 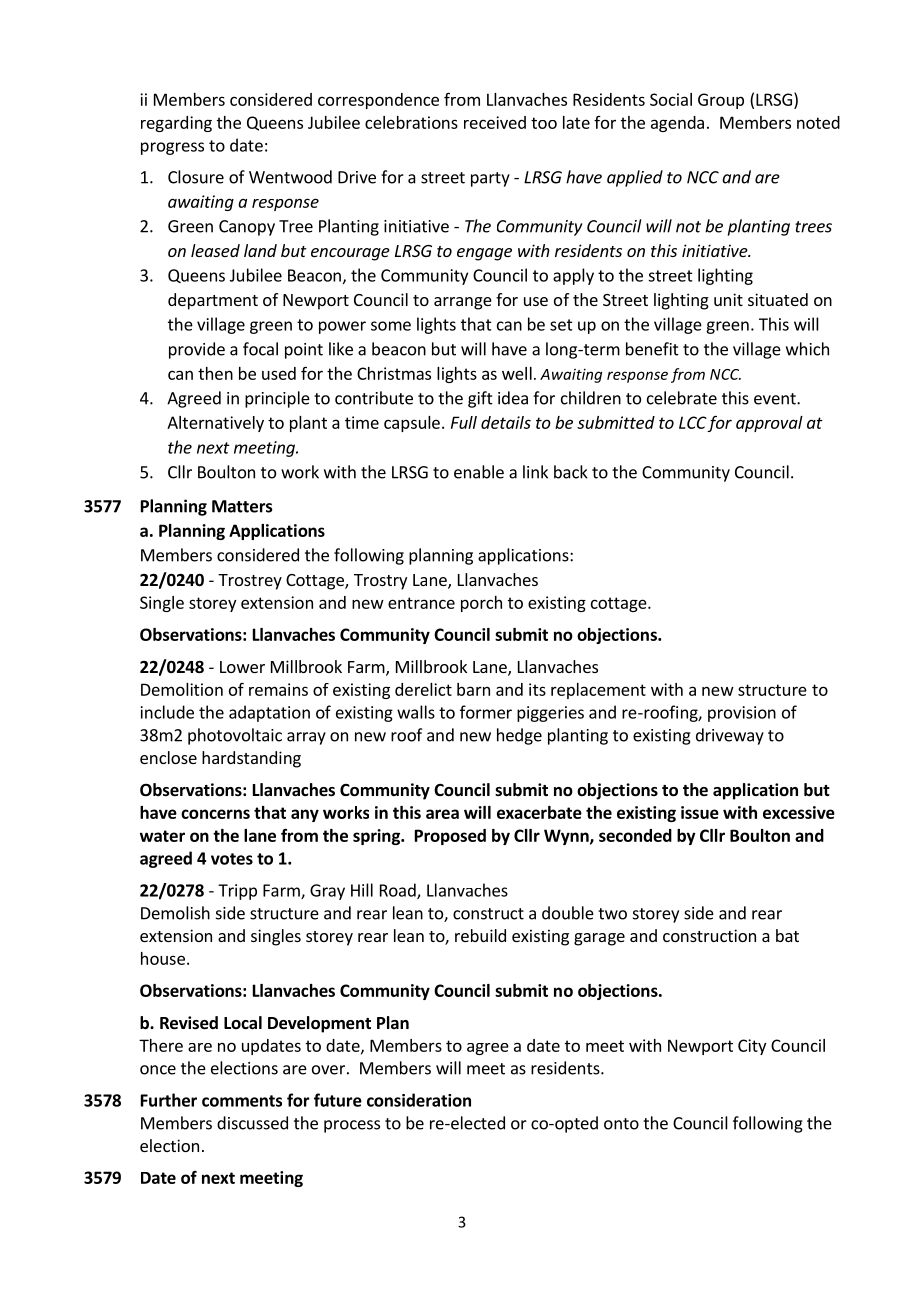 What do you see at coordinates (176, 124) in the screenshot?
I see `regarding` at bounding box center [176, 124].
